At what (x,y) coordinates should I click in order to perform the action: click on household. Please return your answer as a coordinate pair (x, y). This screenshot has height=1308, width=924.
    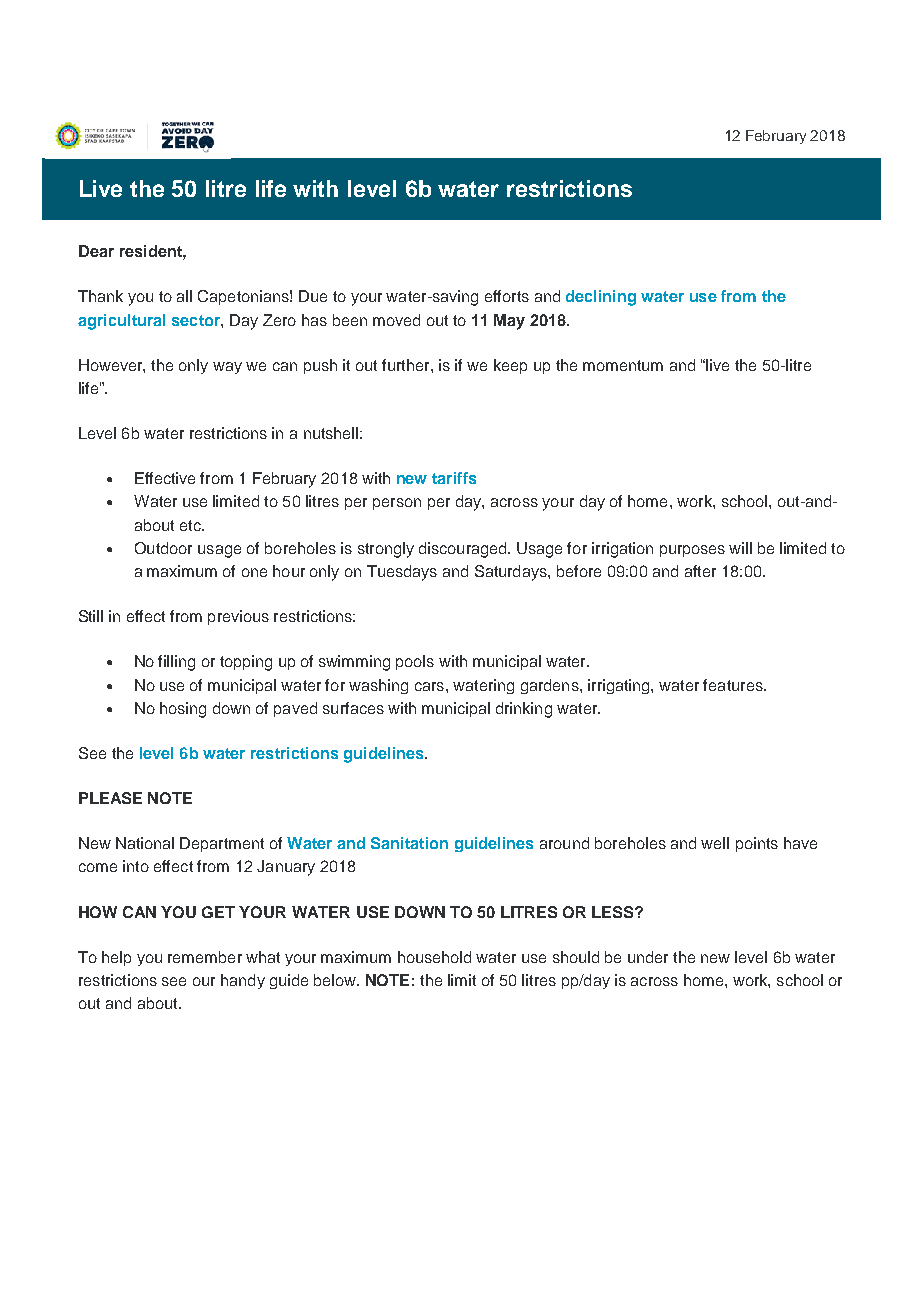
    Looking at the image, I should click on (434, 957).
